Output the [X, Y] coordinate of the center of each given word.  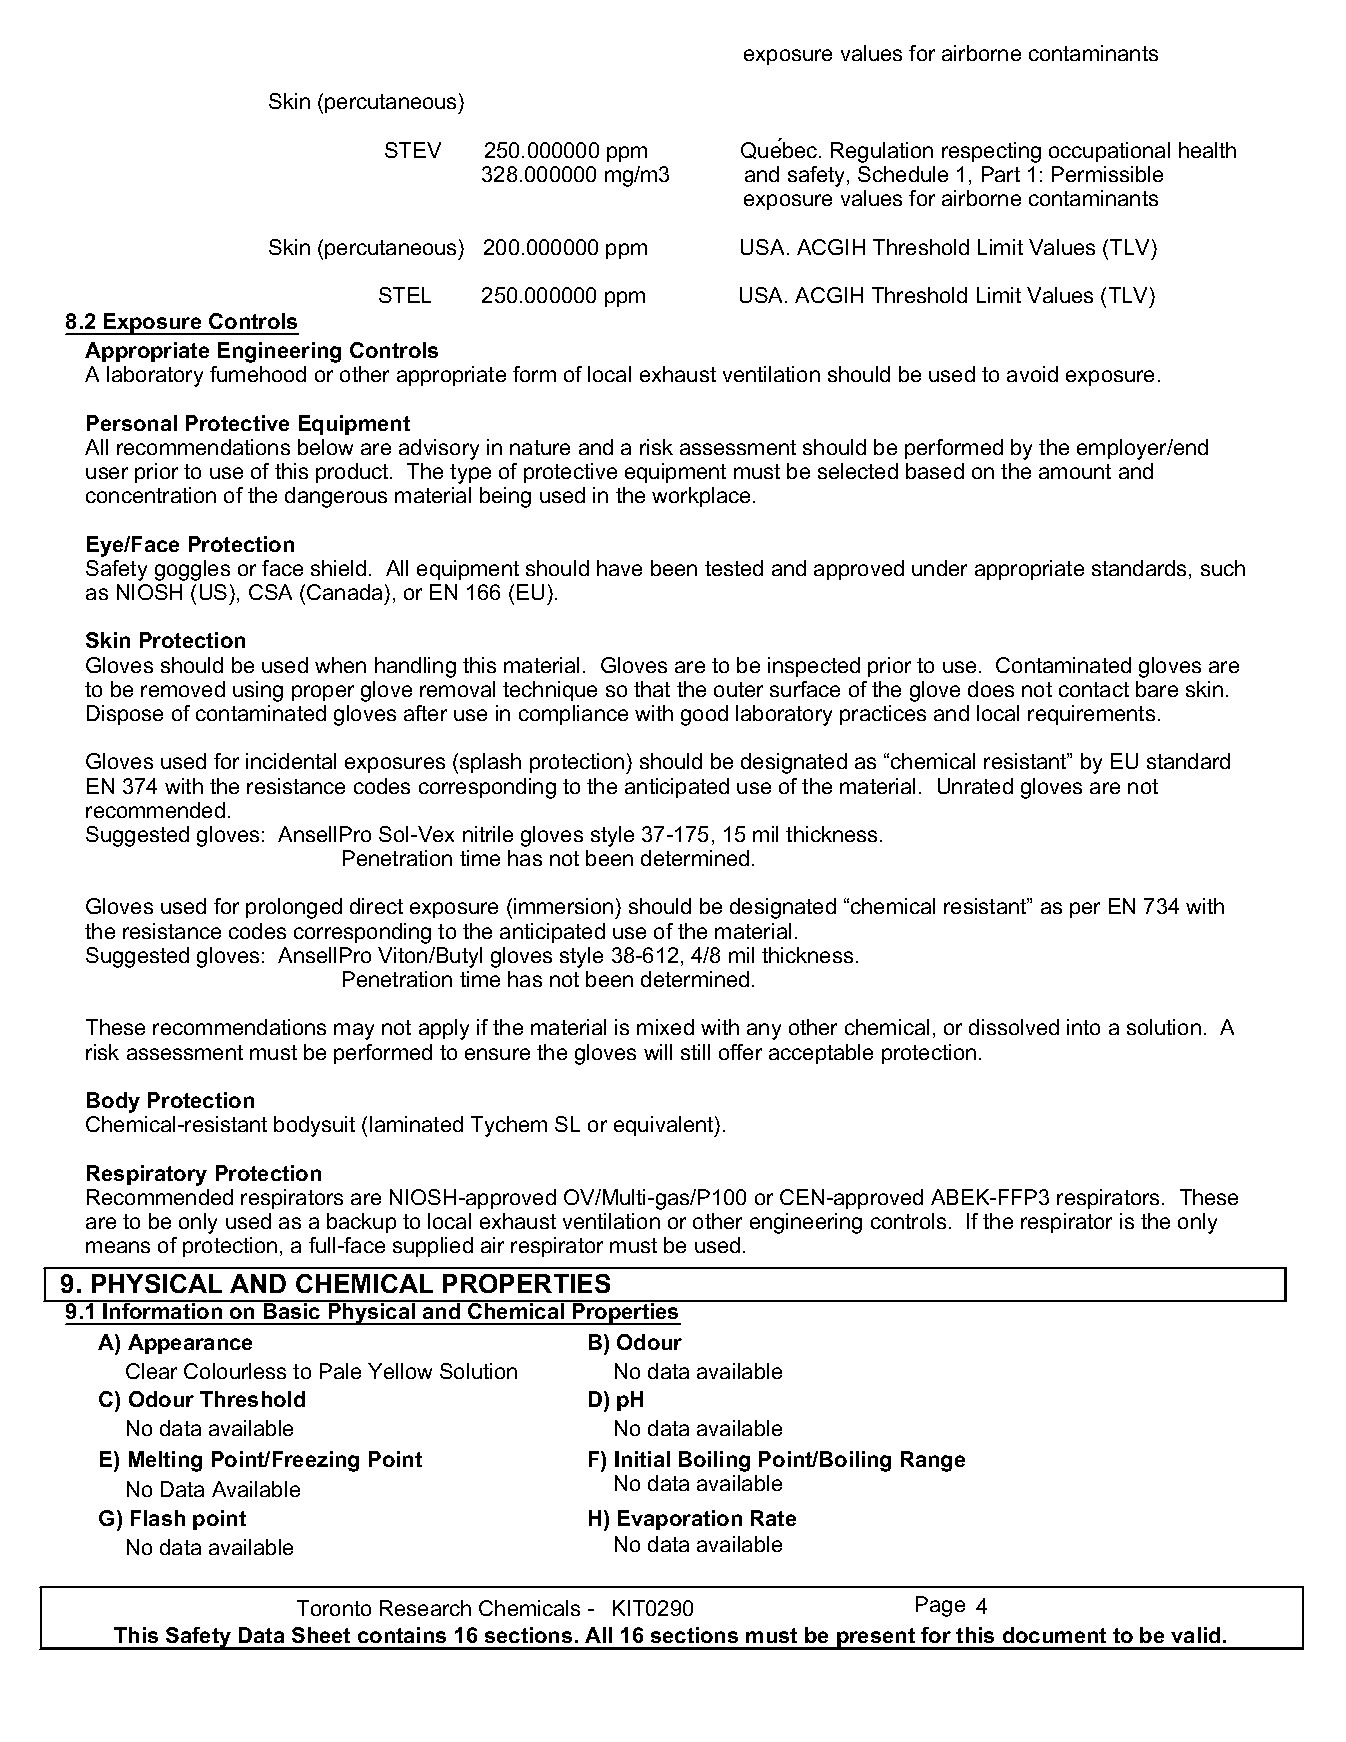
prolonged [294, 908]
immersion [563, 906]
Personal [132, 423]
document [1054, 1635]
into [1083, 1027]
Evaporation [680, 1520]
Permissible [1107, 174]
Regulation [882, 152]
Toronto [334, 1608]
